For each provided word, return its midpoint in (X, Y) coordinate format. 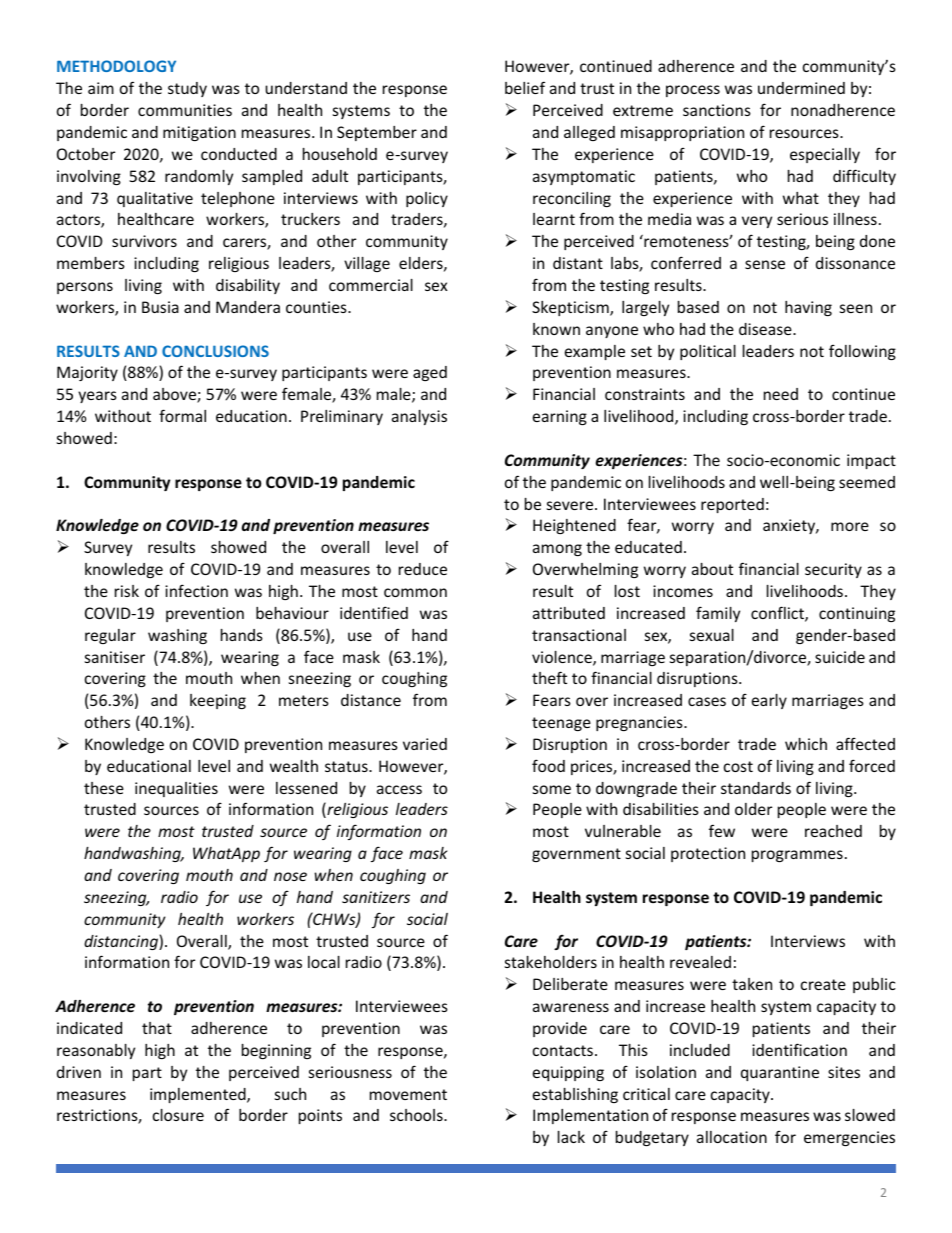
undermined (801, 88)
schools (417, 1115)
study (187, 89)
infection (196, 590)
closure (178, 1115)
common (415, 592)
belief (525, 87)
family (718, 614)
